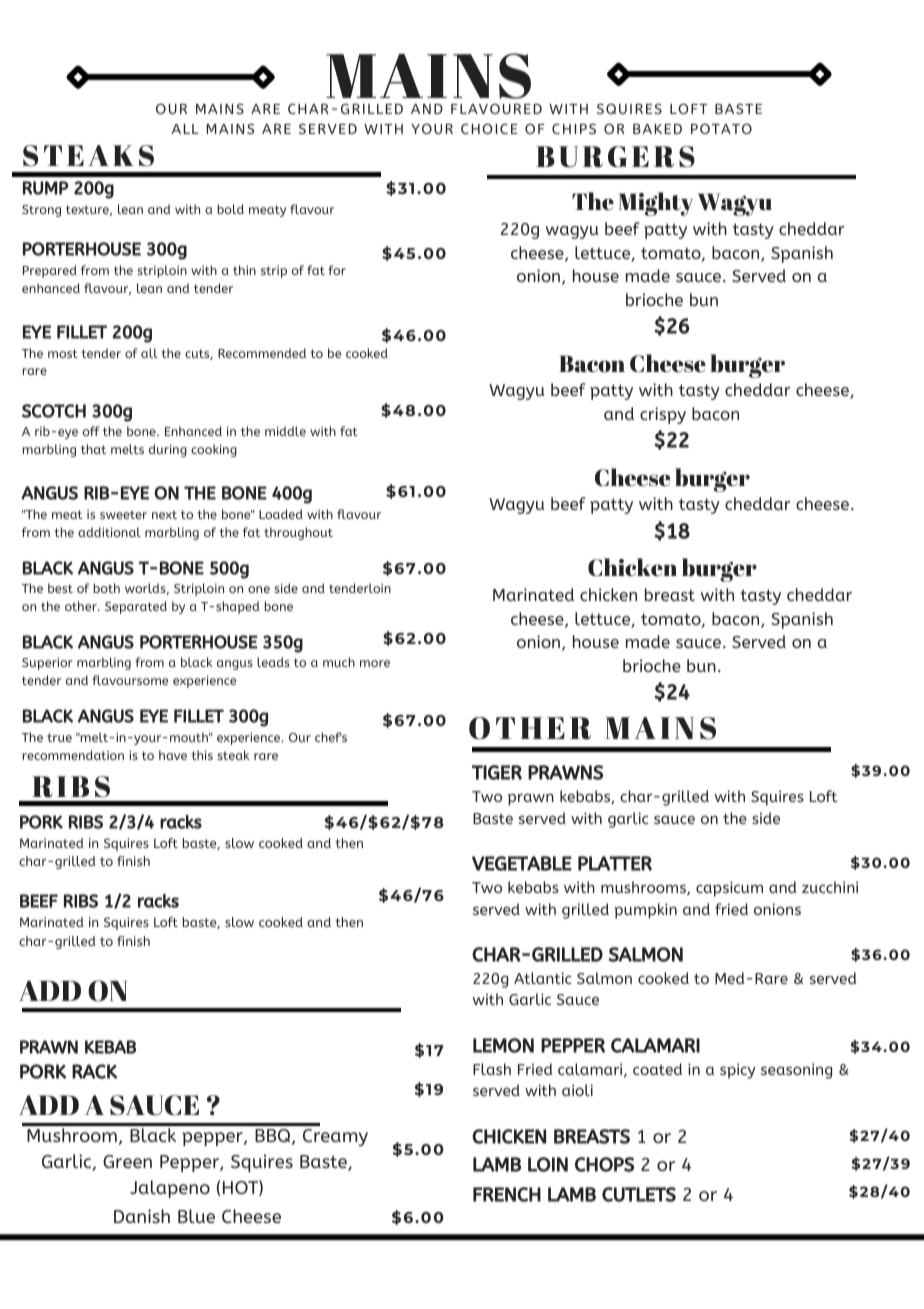  I want to click on middle, so click(285, 431).
